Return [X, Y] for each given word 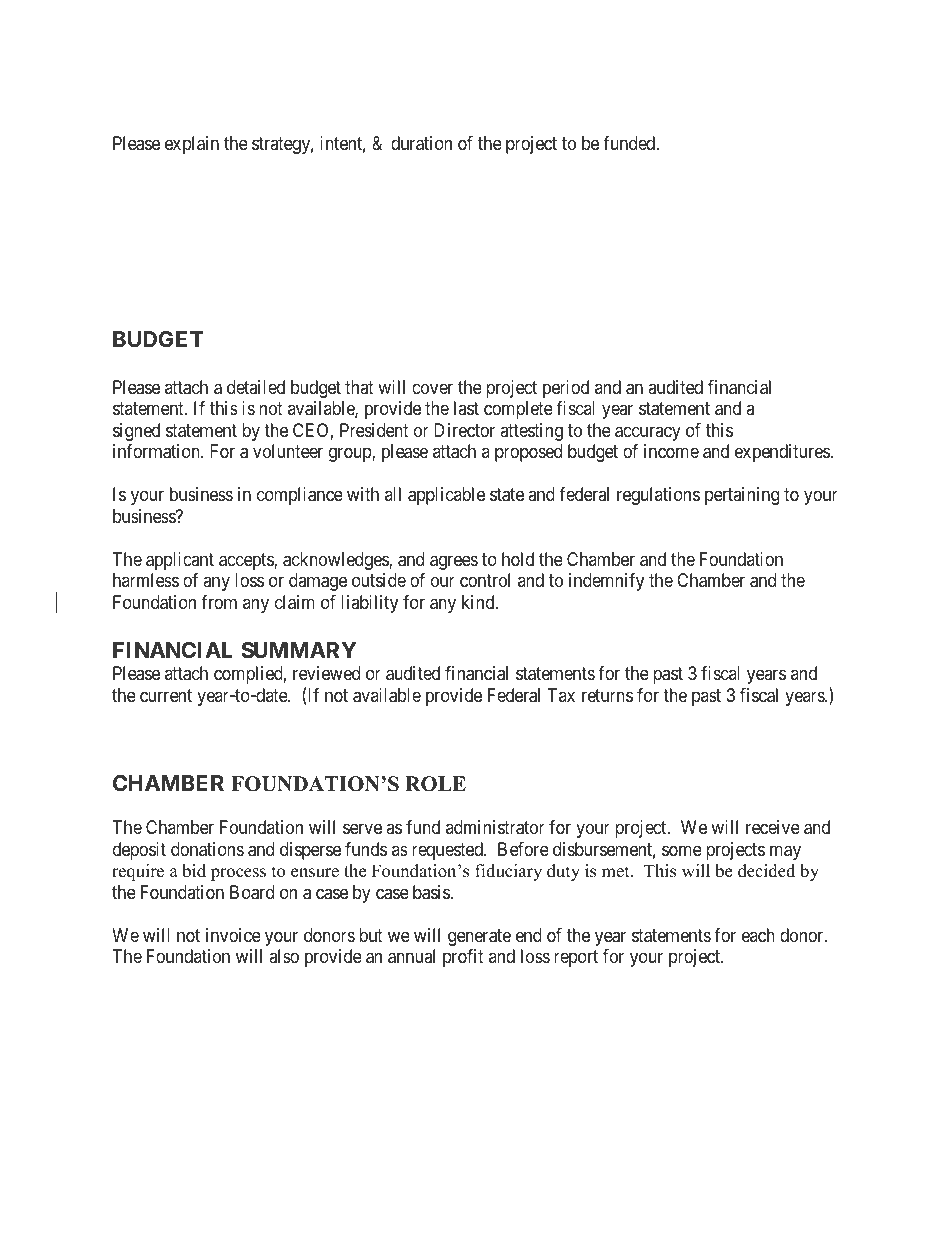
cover [432, 388]
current [166, 695]
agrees [454, 562]
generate [479, 937]
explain [192, 145]
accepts [247, 561]
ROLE [435, 784]
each [758, 935]
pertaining [742, 496]
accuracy [648, 433]
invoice [233, 935]
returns [607, 695]
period [566, 389]
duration [421, 143]
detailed [256, 387]
